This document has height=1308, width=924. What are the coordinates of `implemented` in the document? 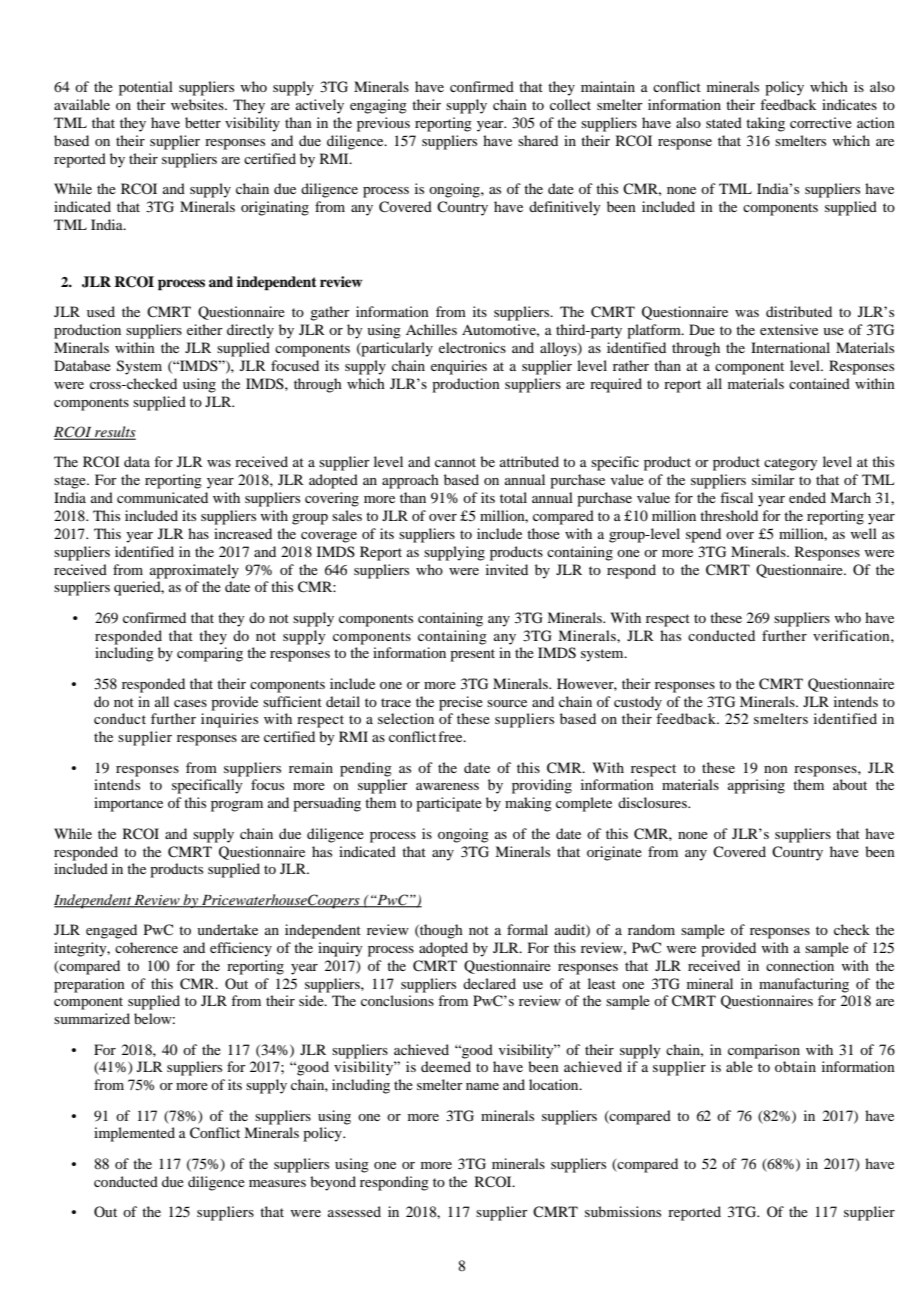 It's located at (134, 1134).
